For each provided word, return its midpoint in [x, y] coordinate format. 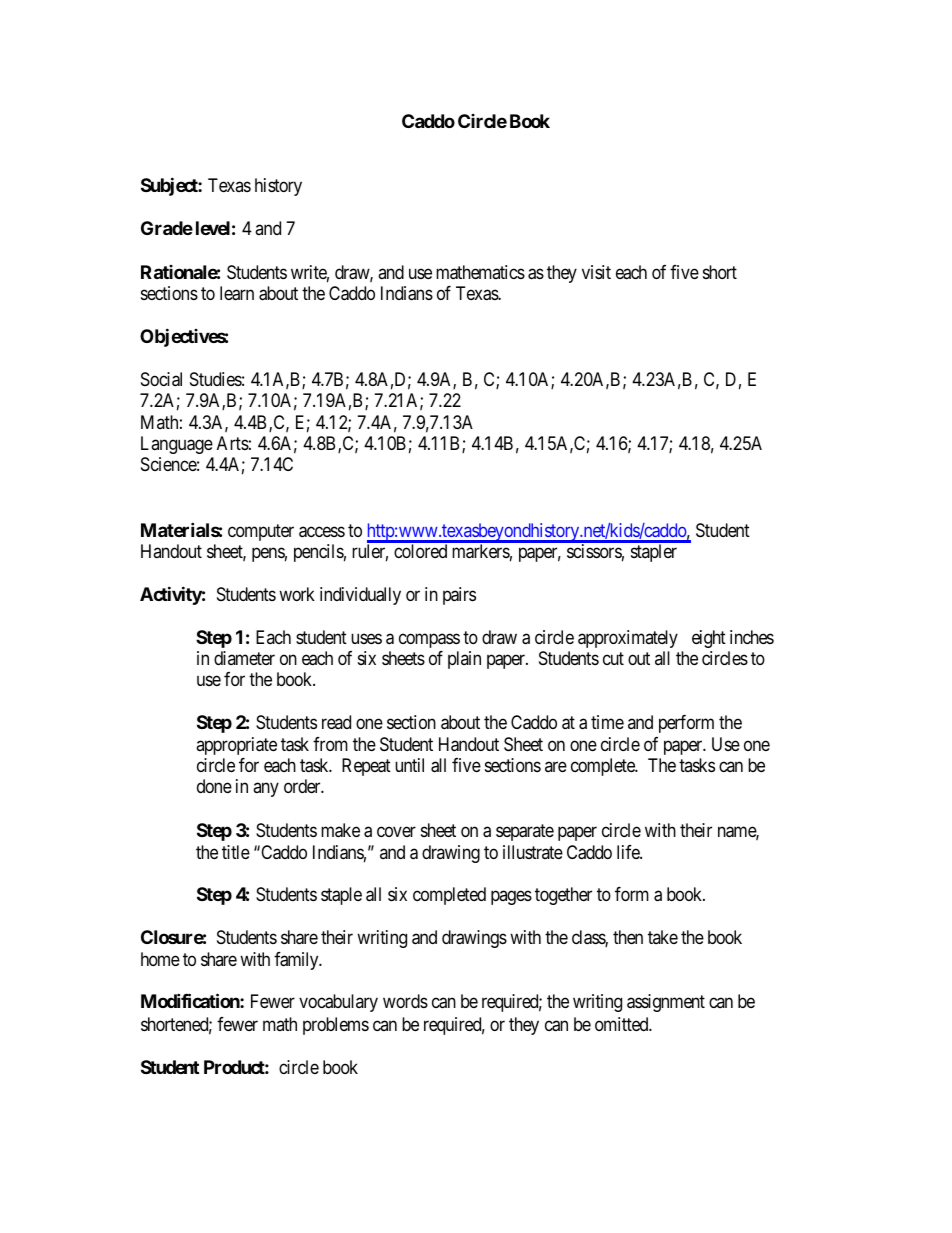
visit [596, 272]
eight [709, 639]
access [322, 532]
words [405, 1001]
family [297, 961]
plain [464, 660]
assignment [666, 1003]
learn [237, 293]
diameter [244, 658]
